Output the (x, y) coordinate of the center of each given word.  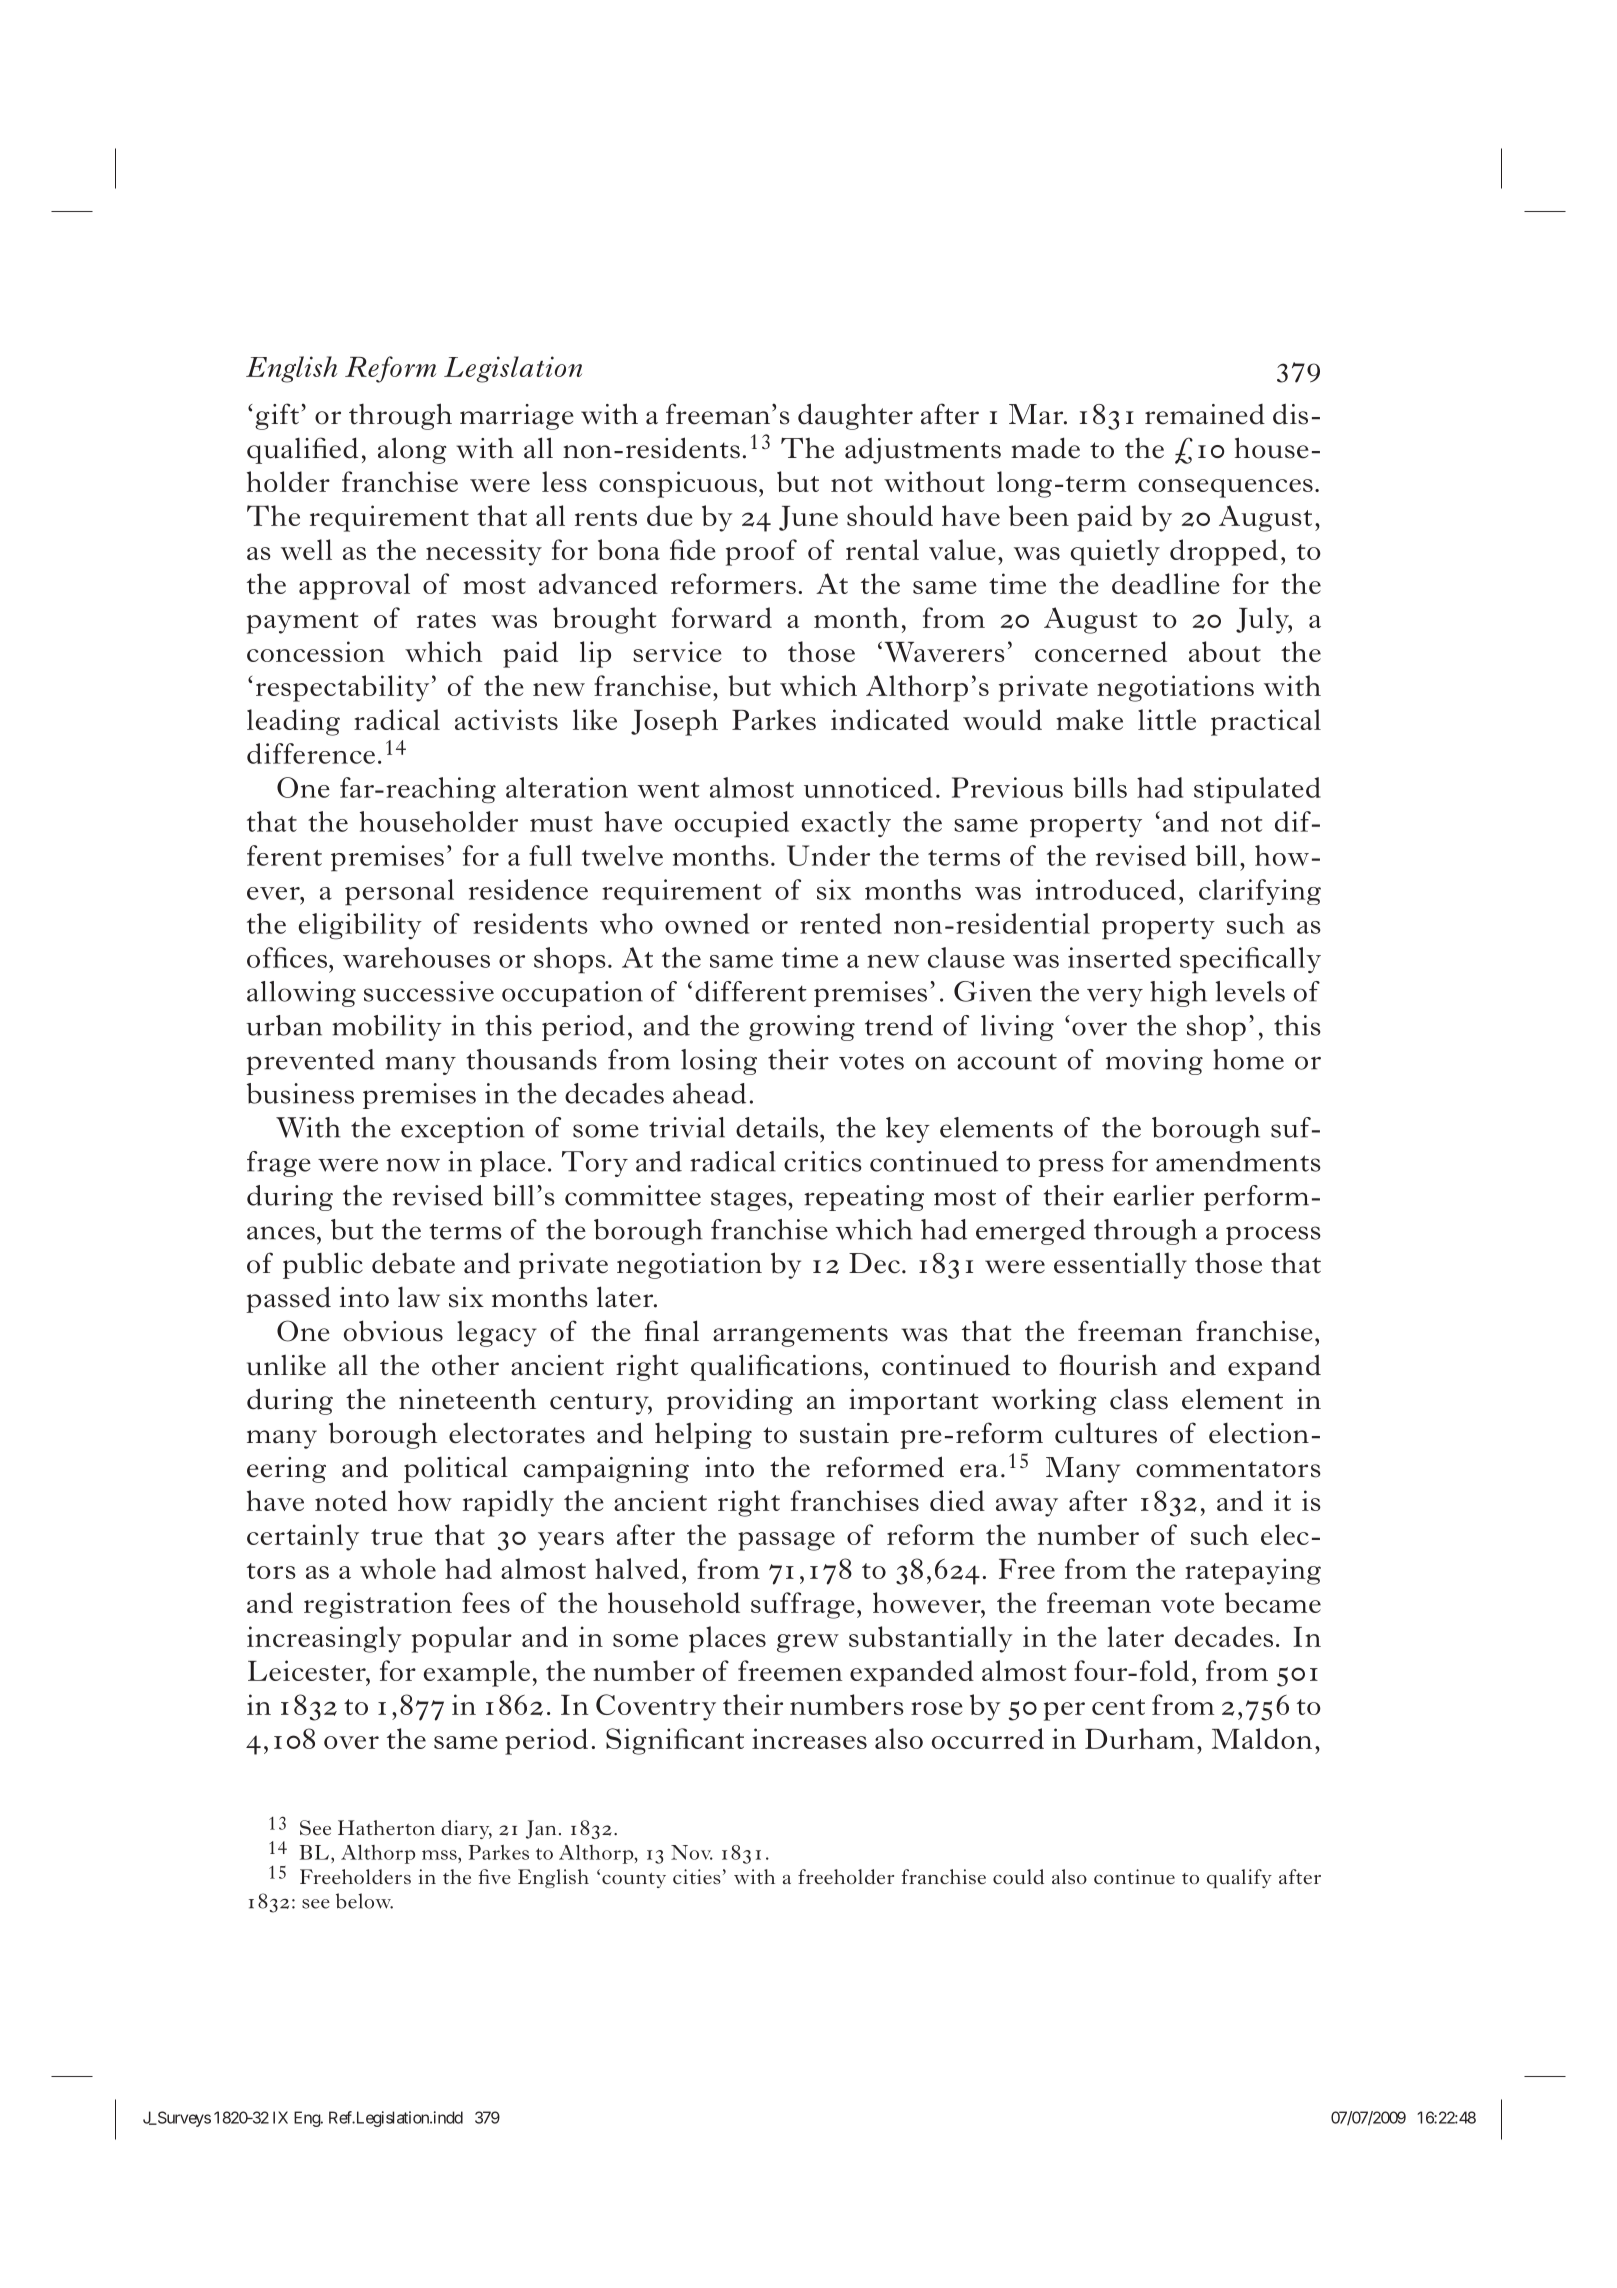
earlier (1153, 1195)
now (413, 1165)
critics (823, 1161)
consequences (1225, 488)
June (808, 518)
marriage (517, 417)
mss (440, 1855)
